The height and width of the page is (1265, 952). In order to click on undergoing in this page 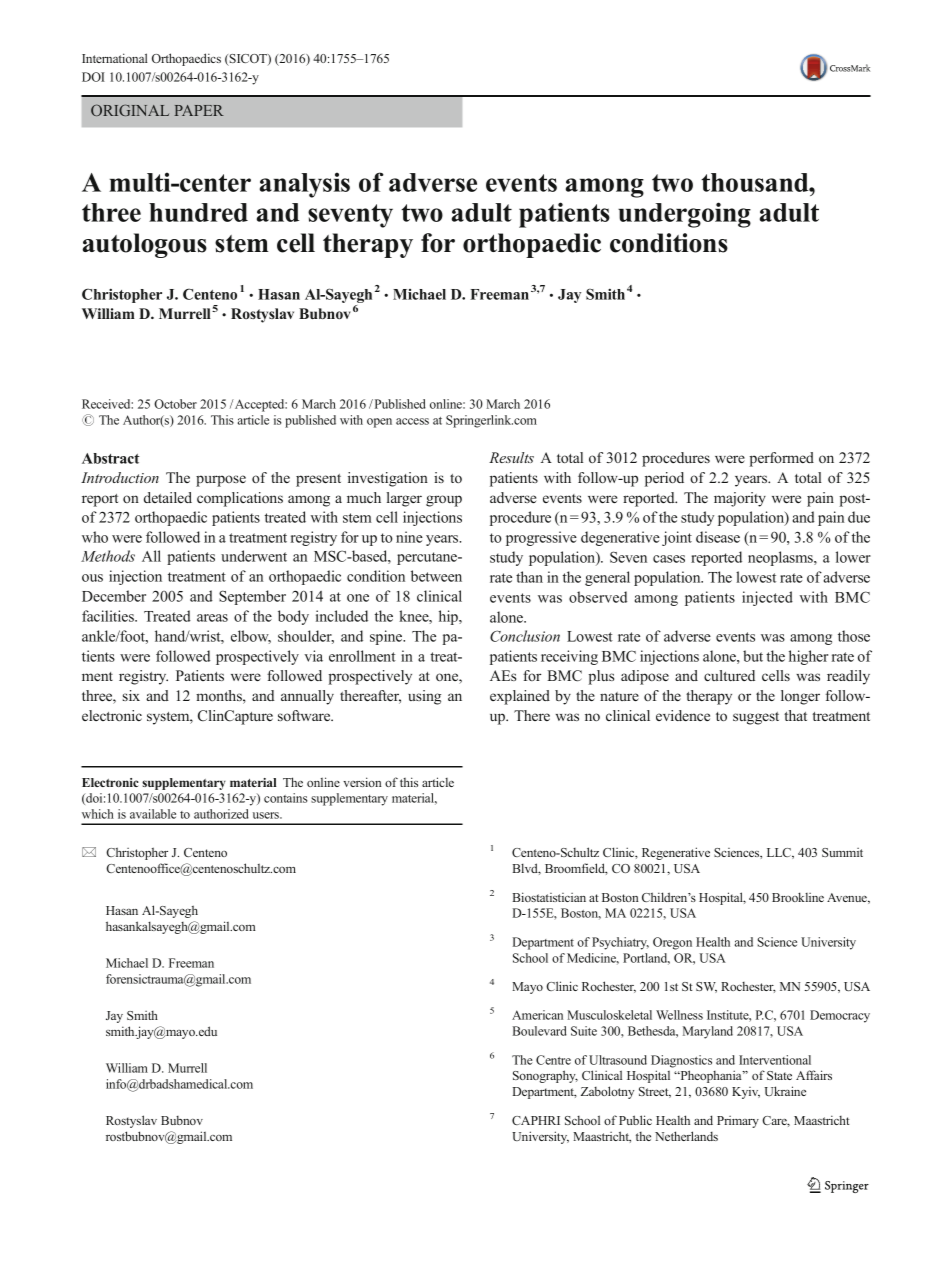, I will do `click(684, 215)`.
